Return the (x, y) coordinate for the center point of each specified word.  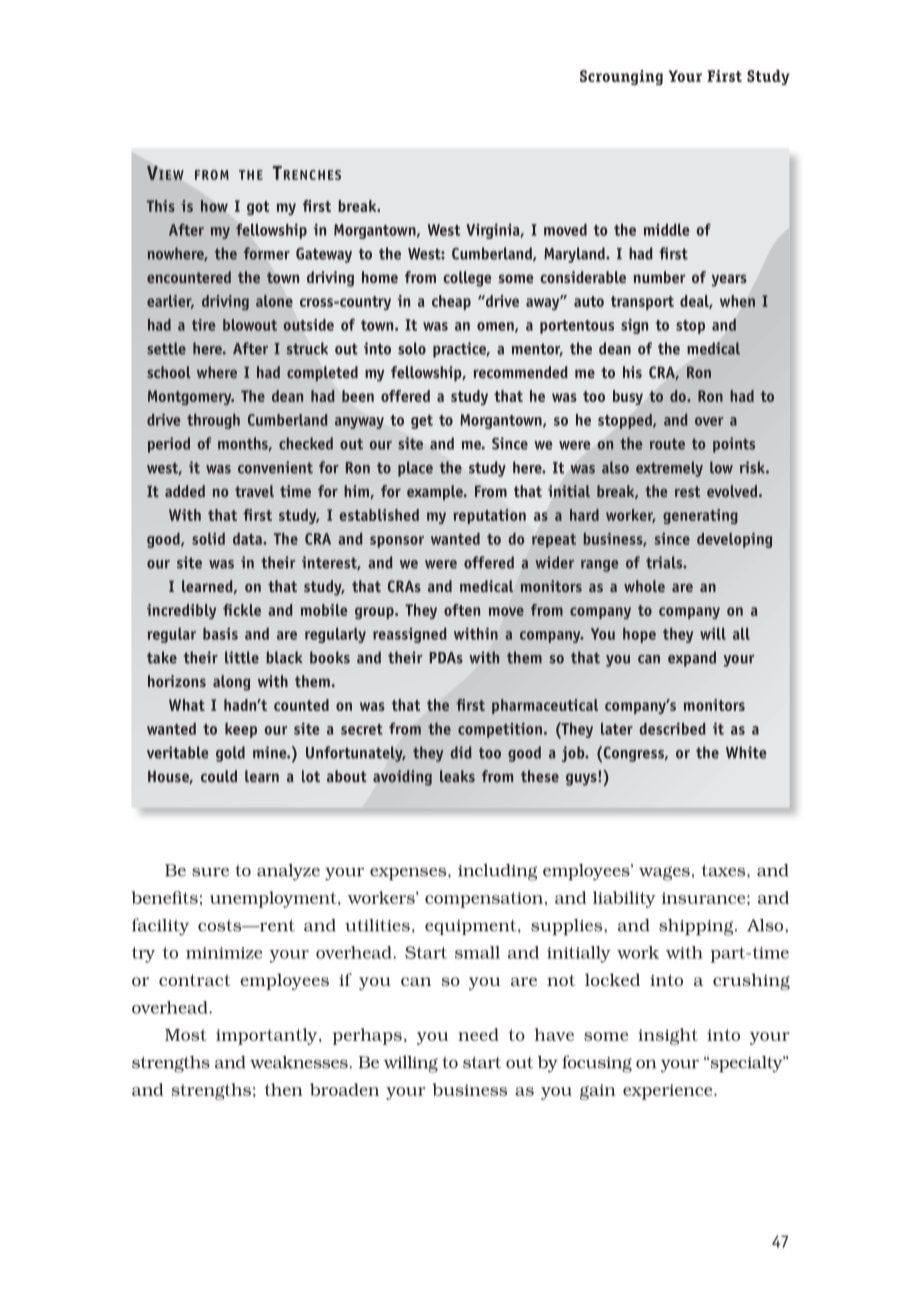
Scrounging (621, 77)
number (659, 277)
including (497, 872)
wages (664, 873)
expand (692, 659)
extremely (669, 469)
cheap (451, 302)
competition (500, 730)
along (232, 683)
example (436, 493)
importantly (268, 1036)
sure (210, 872)
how (214, 206)
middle (667, 229)
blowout (250, 325)
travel (254, 491)
